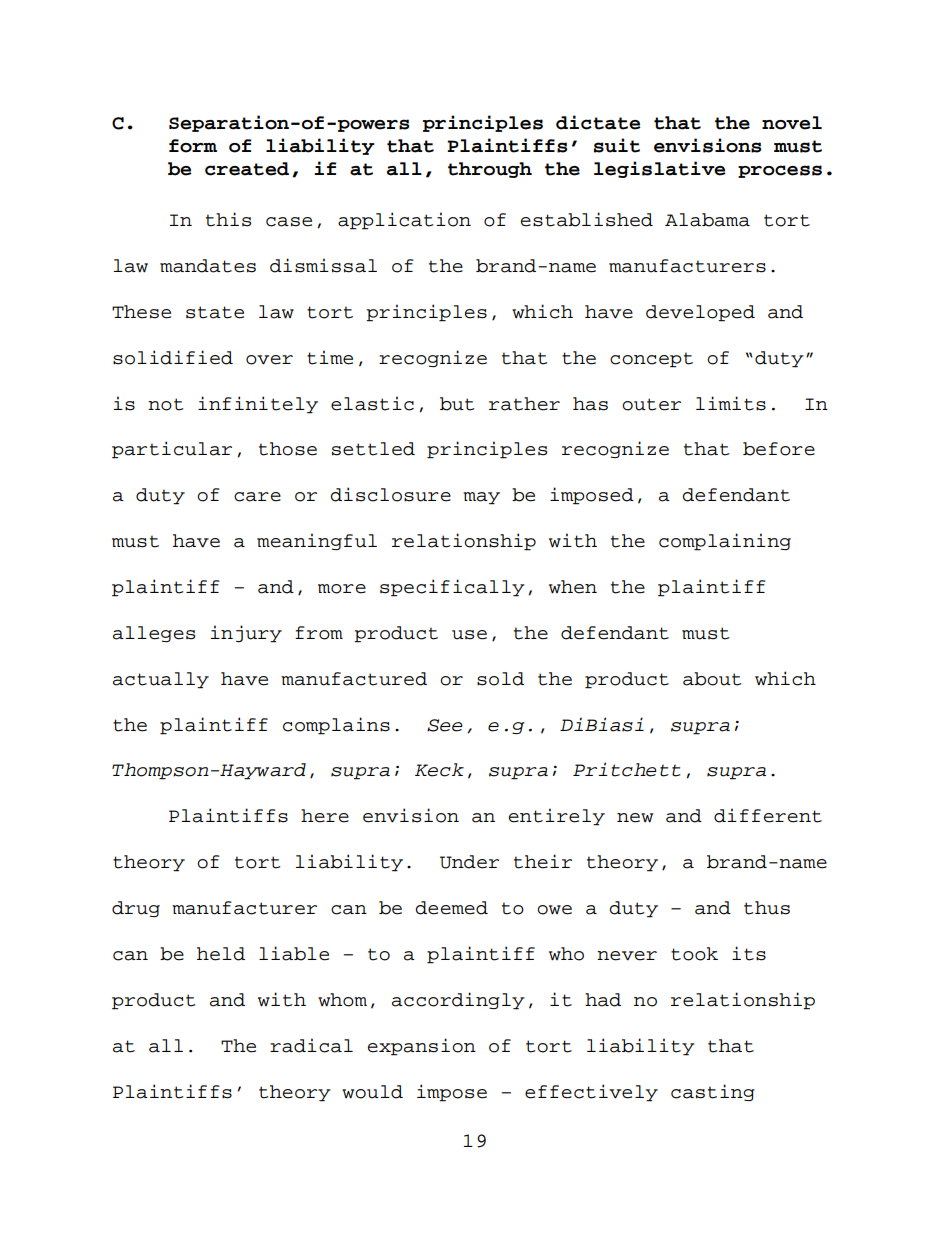  Describe the element at coordinates (469, 862) in the screenshot. I see `Under` at that location.
